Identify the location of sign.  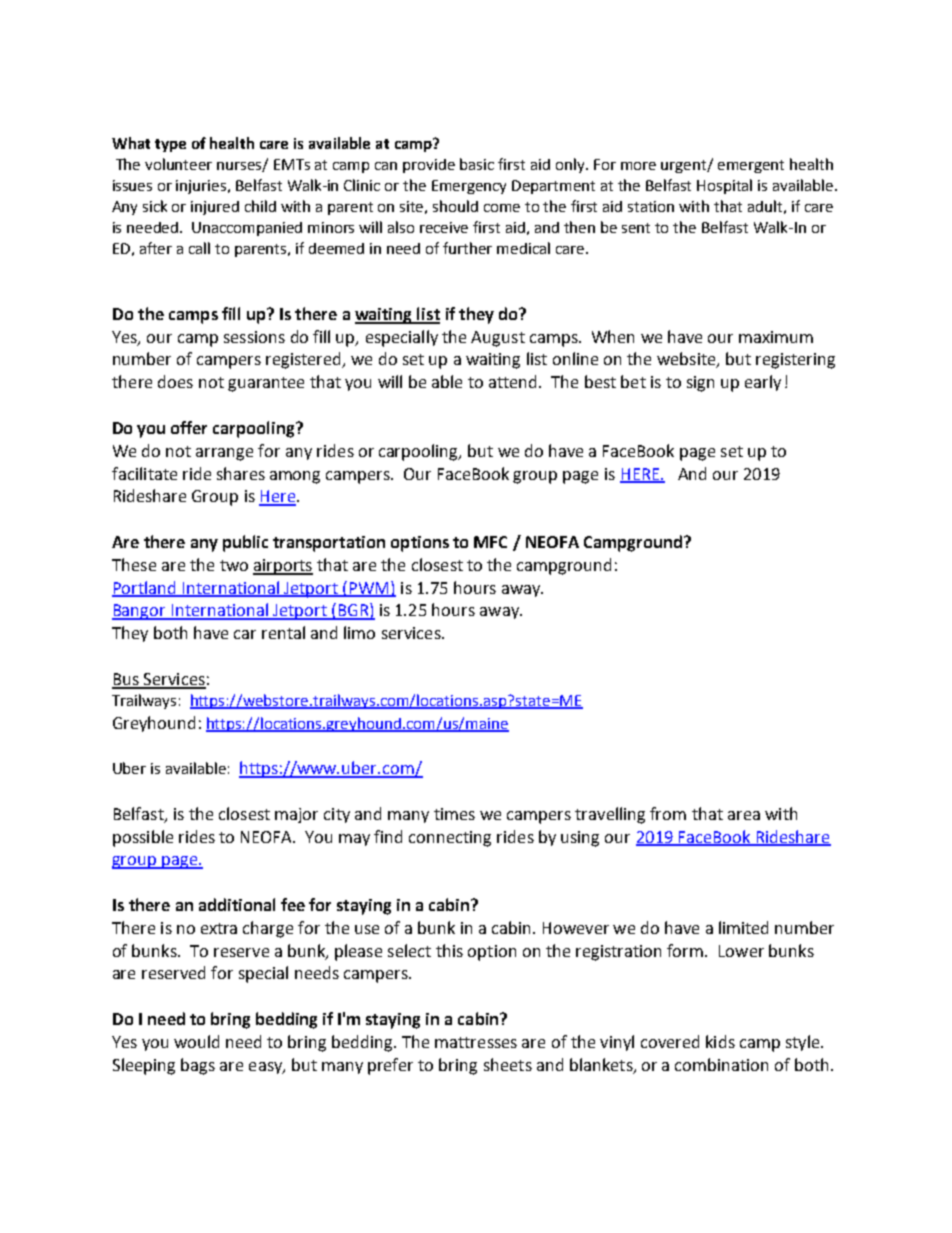
(700, 384).
